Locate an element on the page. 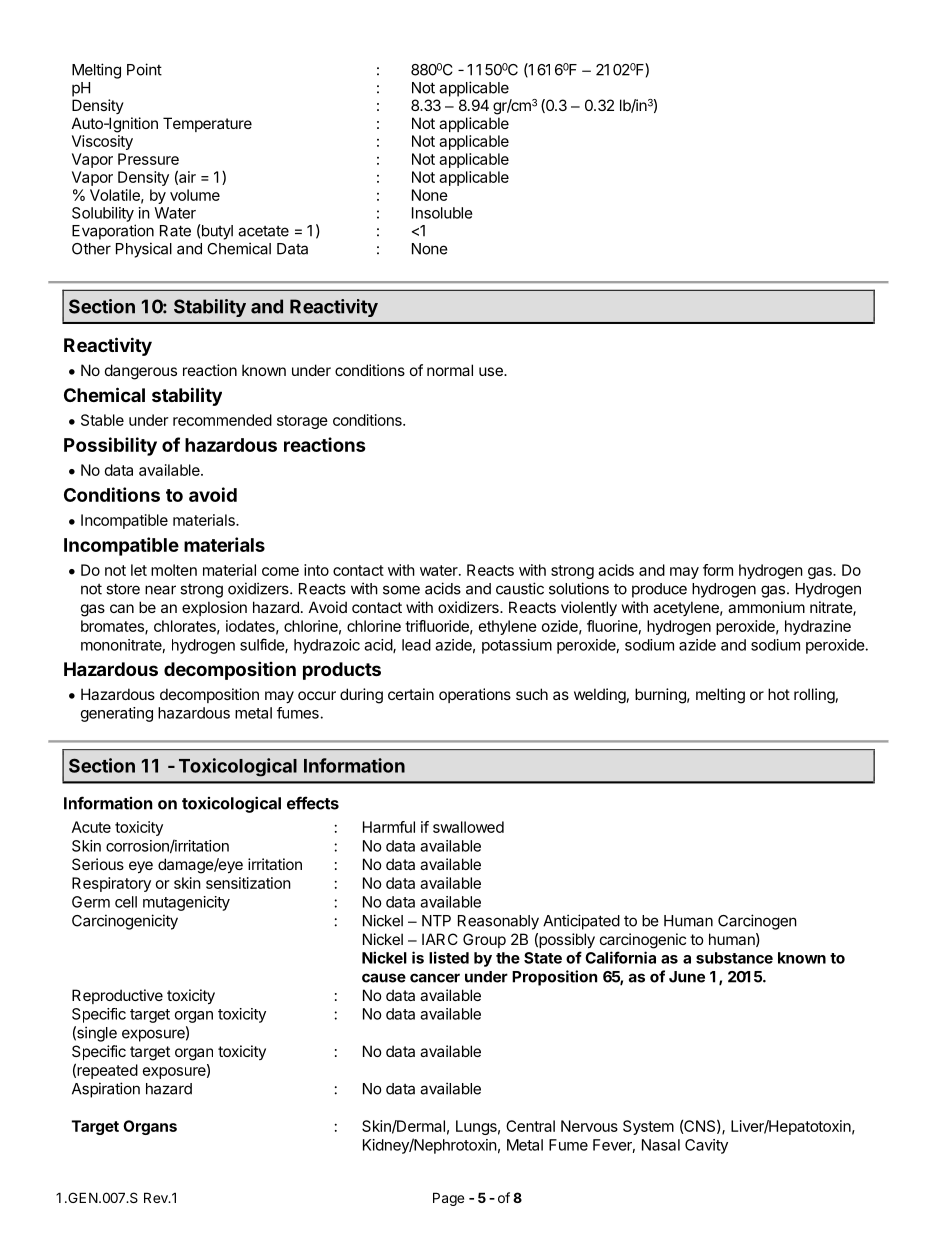  Page is located at coordinates (448, 1199).
